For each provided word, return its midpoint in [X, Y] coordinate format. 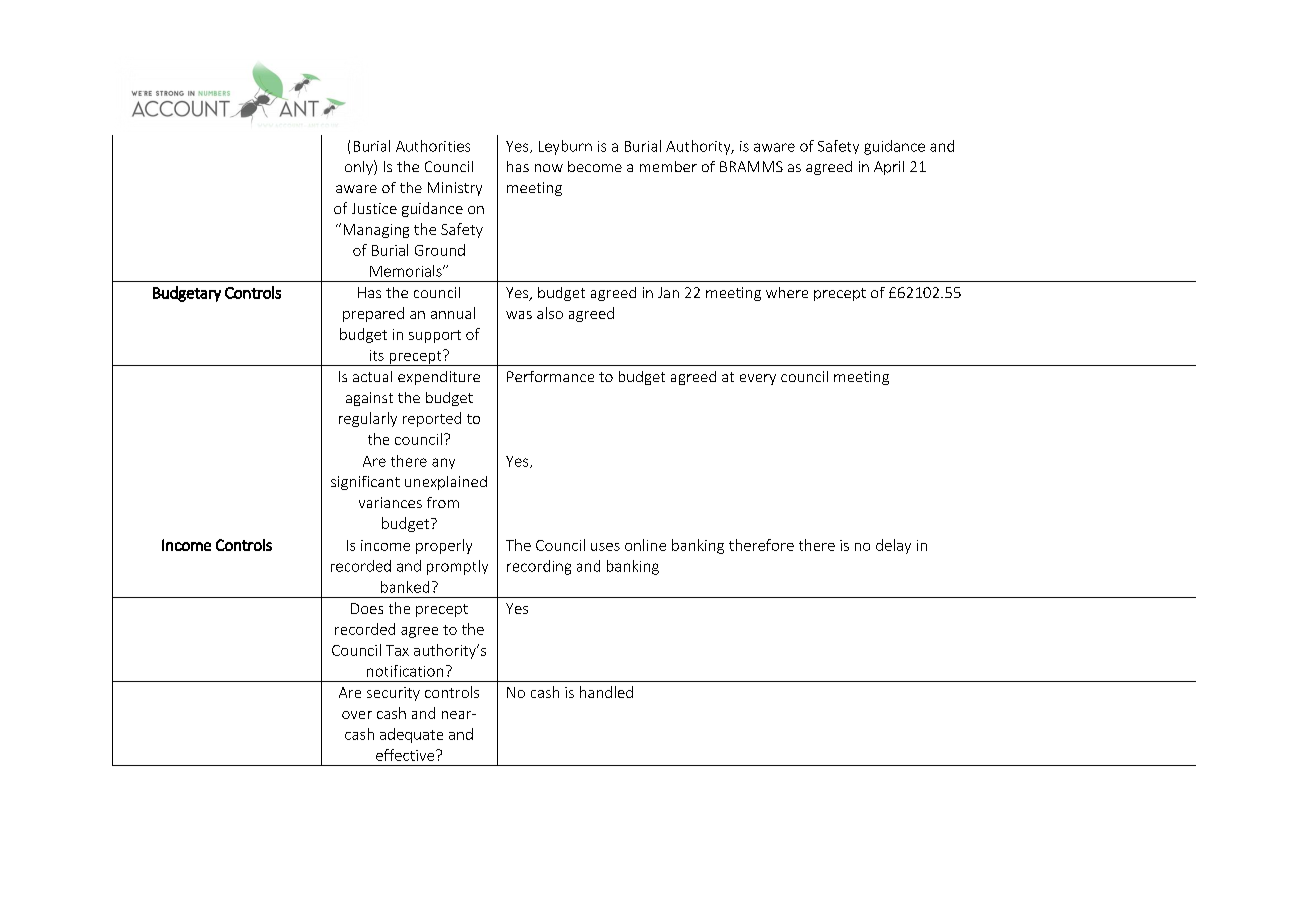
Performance [550, 376]
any [443, 463]
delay [893, 546]
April [889, 168]
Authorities [433, 146]
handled [606, 692]
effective [406, 755]
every [758, 379]
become [595, 166]
